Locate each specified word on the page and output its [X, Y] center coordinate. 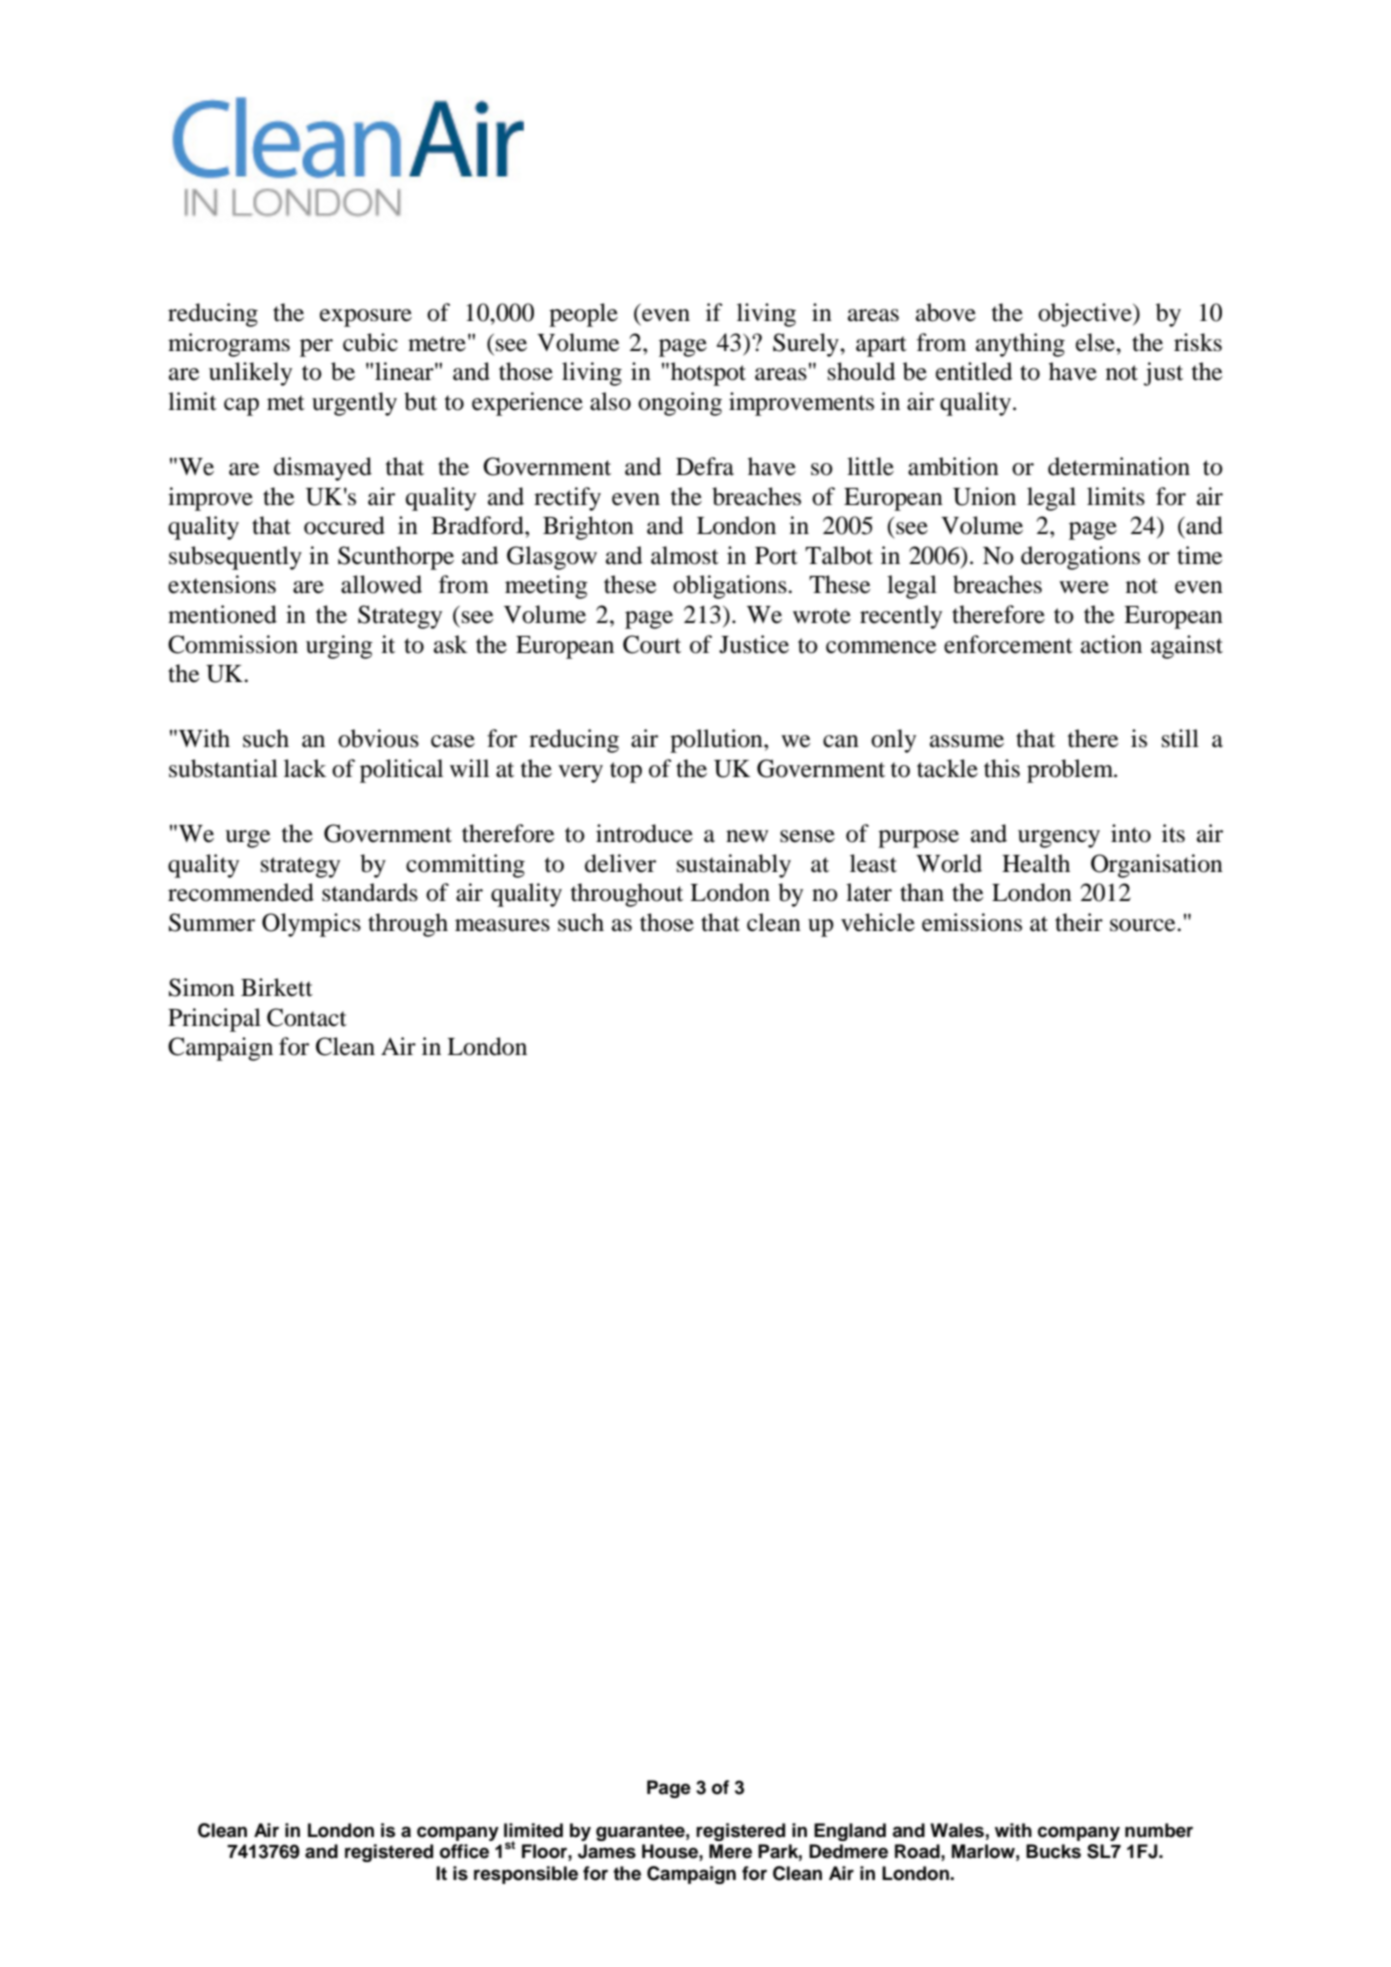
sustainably [734, 866]
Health [1036, 863]
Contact [307, 1017]
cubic [370, 342]
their [1079, 922]
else [1096, 342]
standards [370, 892]
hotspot [708, 374]
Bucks [1053, 1851]
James [607, 1851]
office [464, 1851]
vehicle [878, 922]
